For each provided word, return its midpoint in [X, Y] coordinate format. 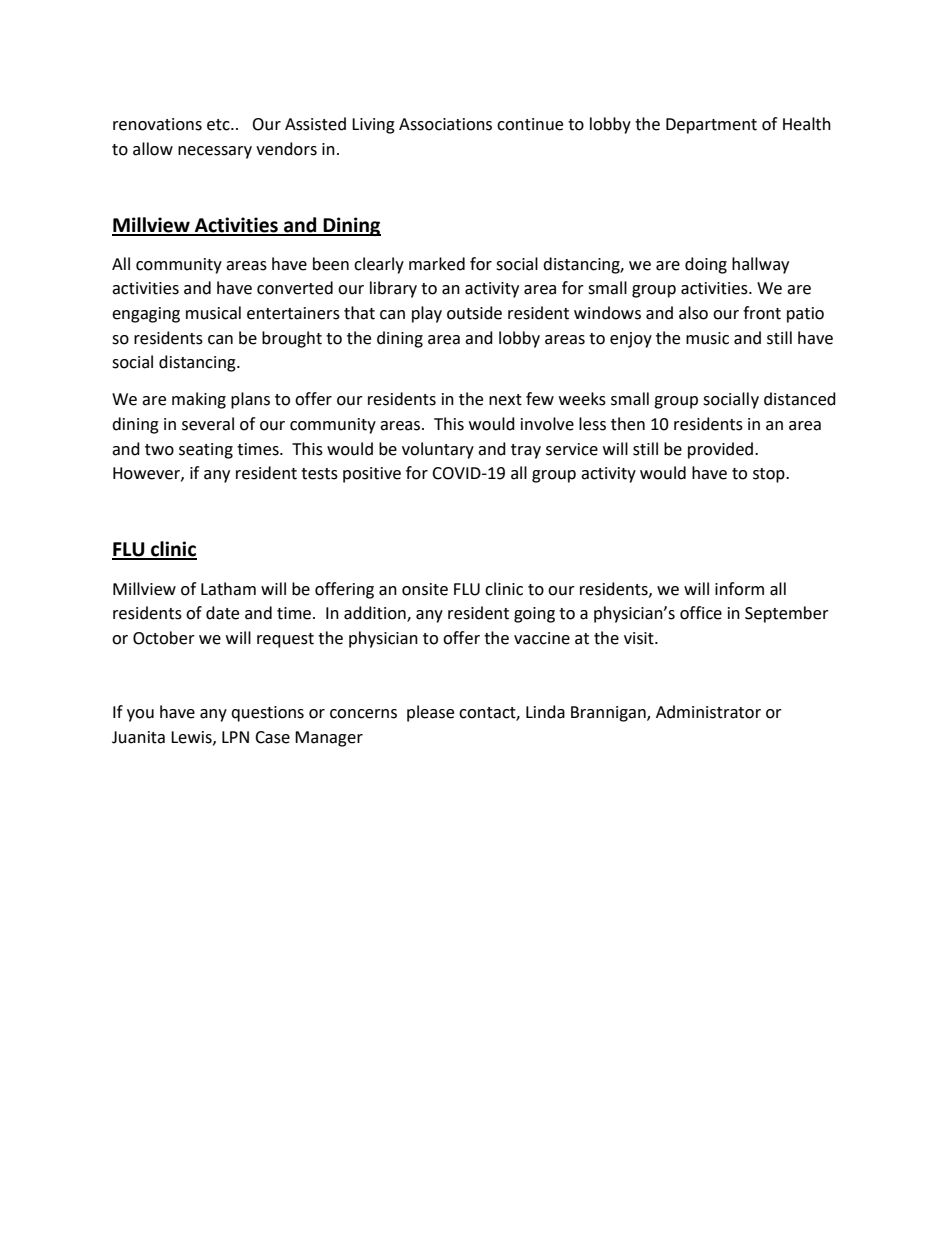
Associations [445, 124]
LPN [235, 737]
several [208, 424]
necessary [215, 152]
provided [722, 450]
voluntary [438, 450]
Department [711, 126]
